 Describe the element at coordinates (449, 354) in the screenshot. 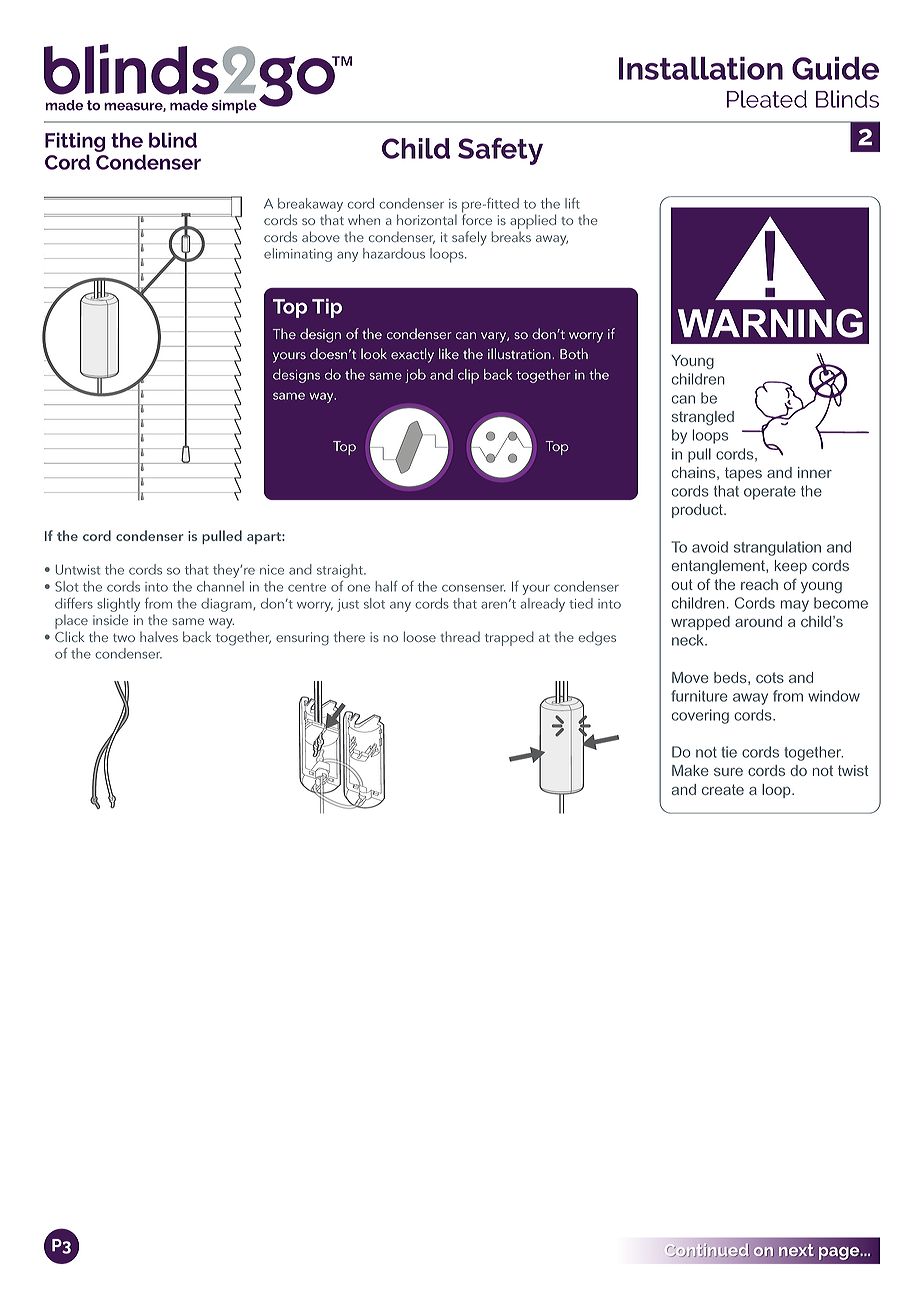

I see `like` at that location.
